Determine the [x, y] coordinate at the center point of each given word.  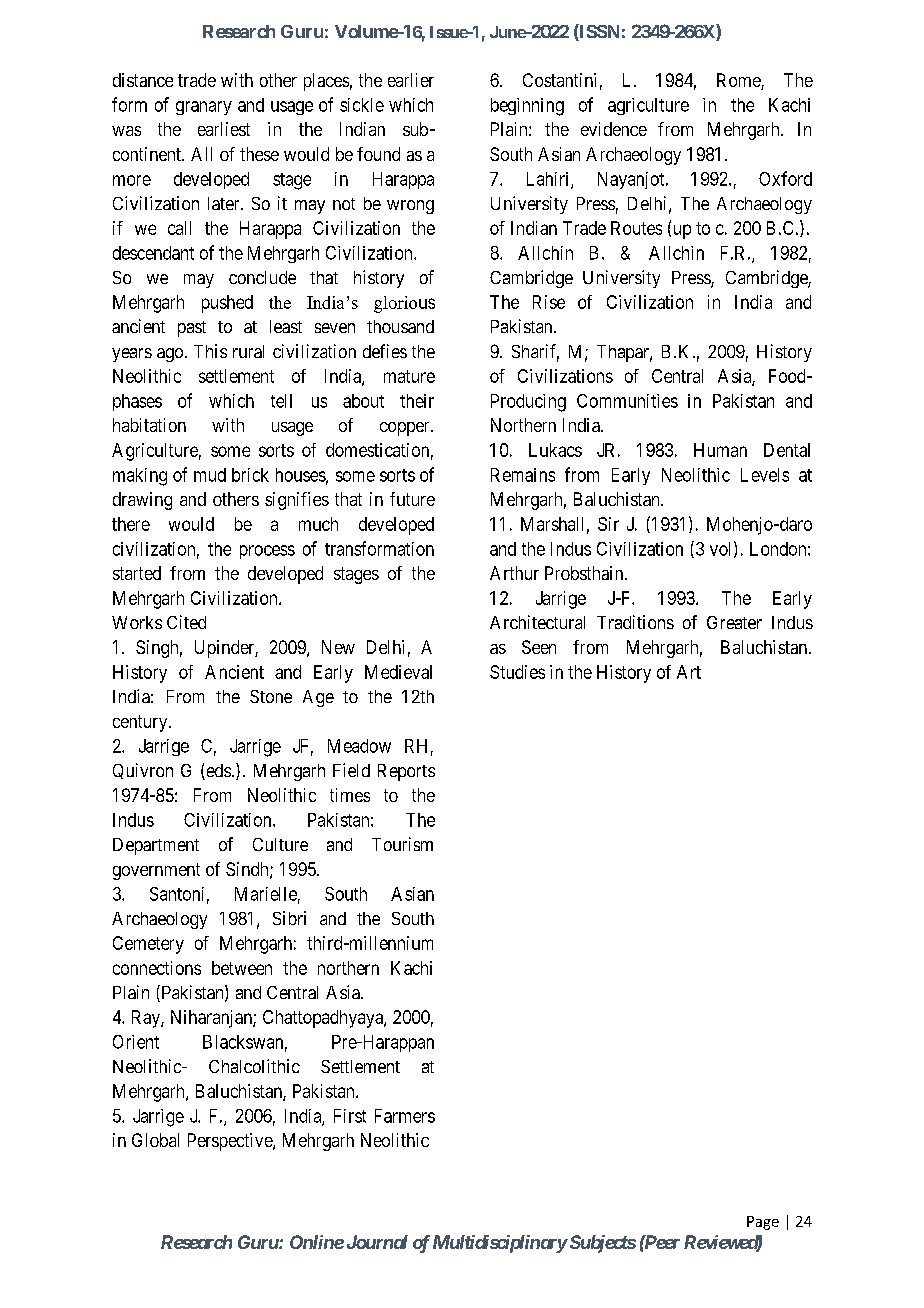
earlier [411, 80]
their [417, 401]
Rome [739, 81]
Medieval [398, 672]
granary [204, 108]
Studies [517, 672]
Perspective [231, 1142]
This [210, 351]
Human [720, 450]
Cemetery [148, 945]
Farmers [405, 1116]
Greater [734, 622]
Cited [186, 622]
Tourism [402, 844]
